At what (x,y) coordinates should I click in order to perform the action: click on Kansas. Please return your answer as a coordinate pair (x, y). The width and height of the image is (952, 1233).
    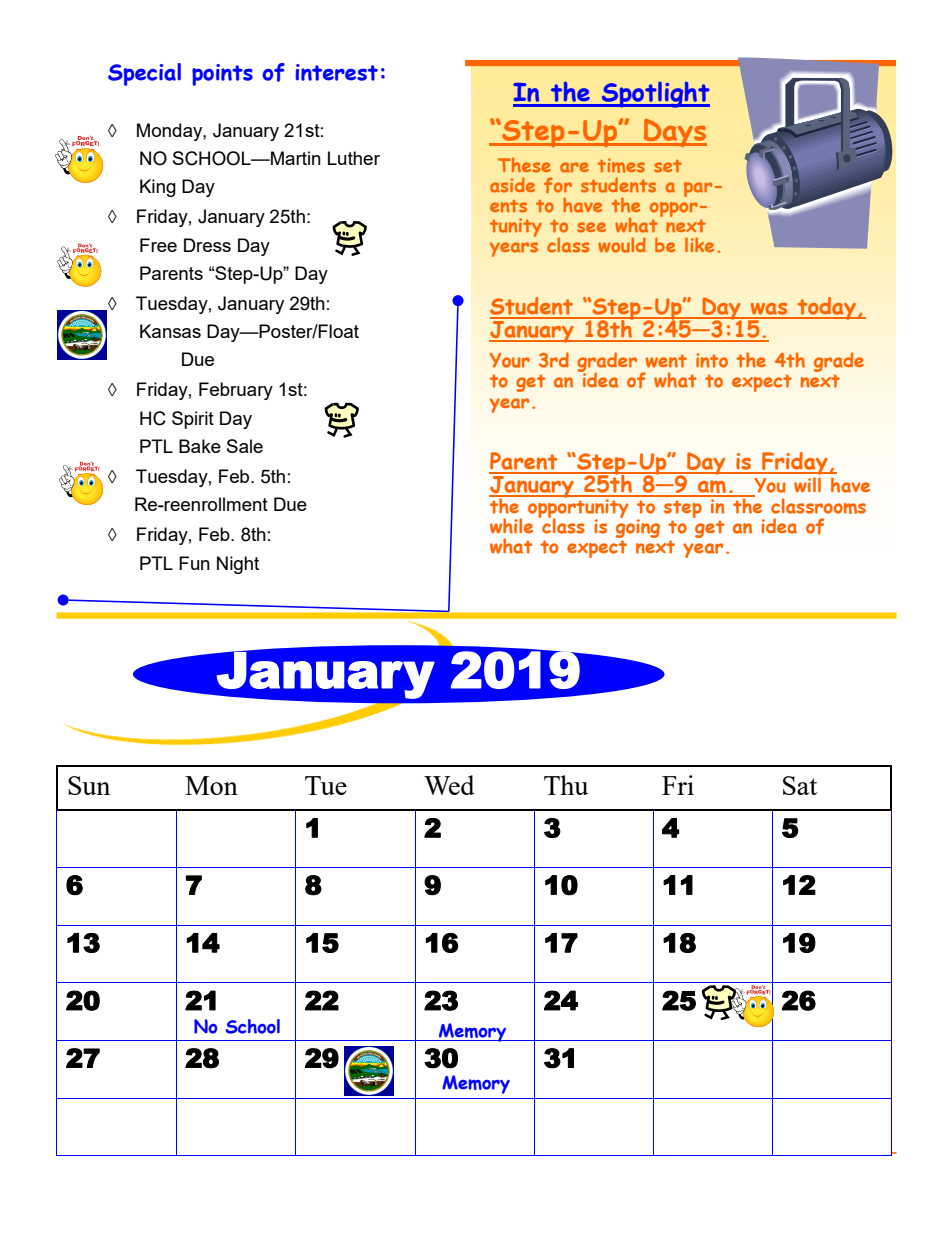
    Looking at the image, I should click on (170, 331).
